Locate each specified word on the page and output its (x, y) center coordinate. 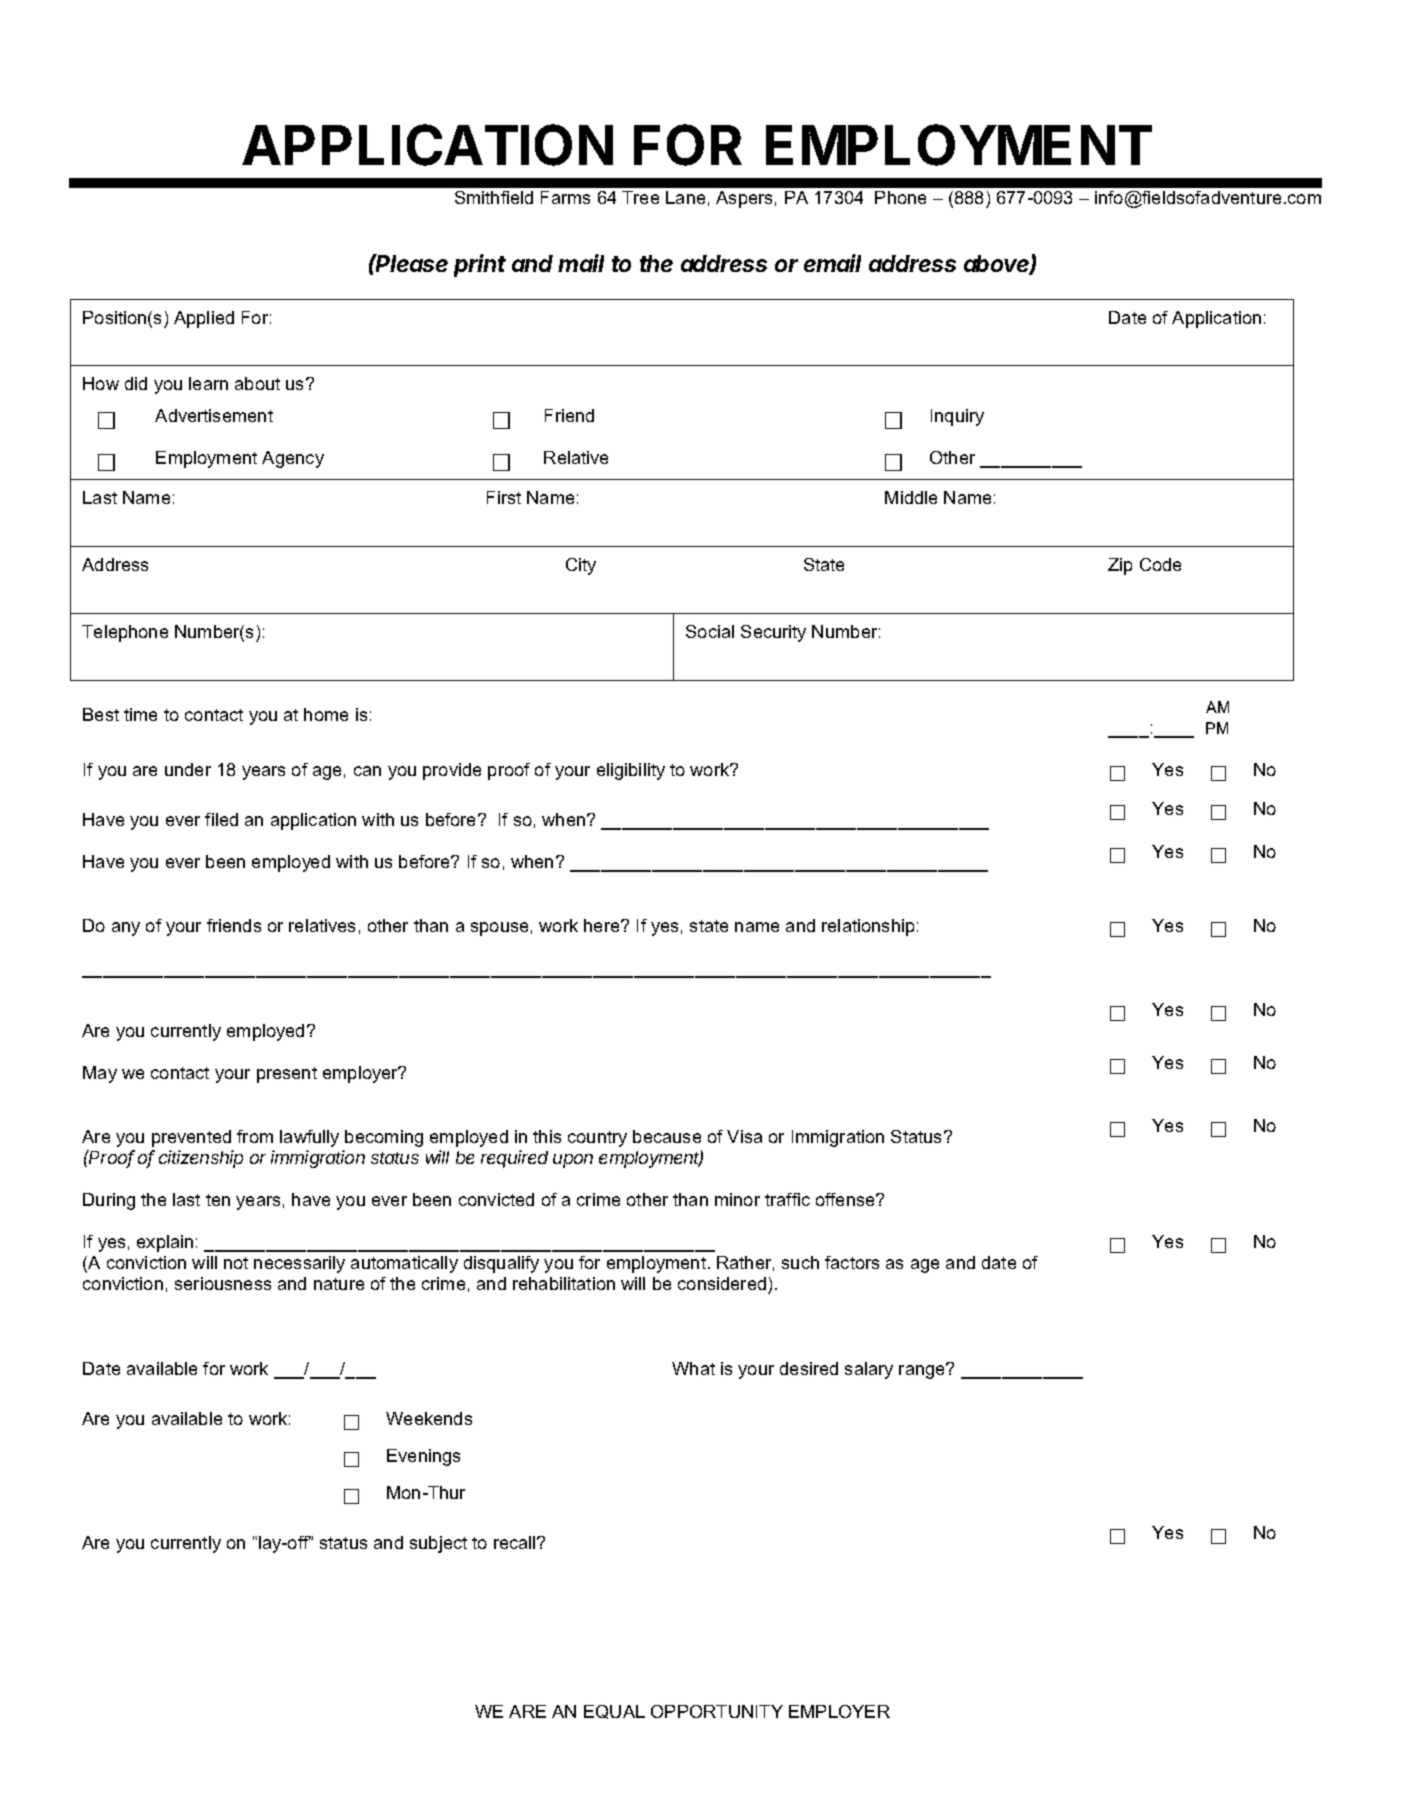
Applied (204, 319)
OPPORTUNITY (717, 1711)
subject (438, 1544)
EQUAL (614, 1712)
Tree (640, 197)
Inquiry (957, 417)
